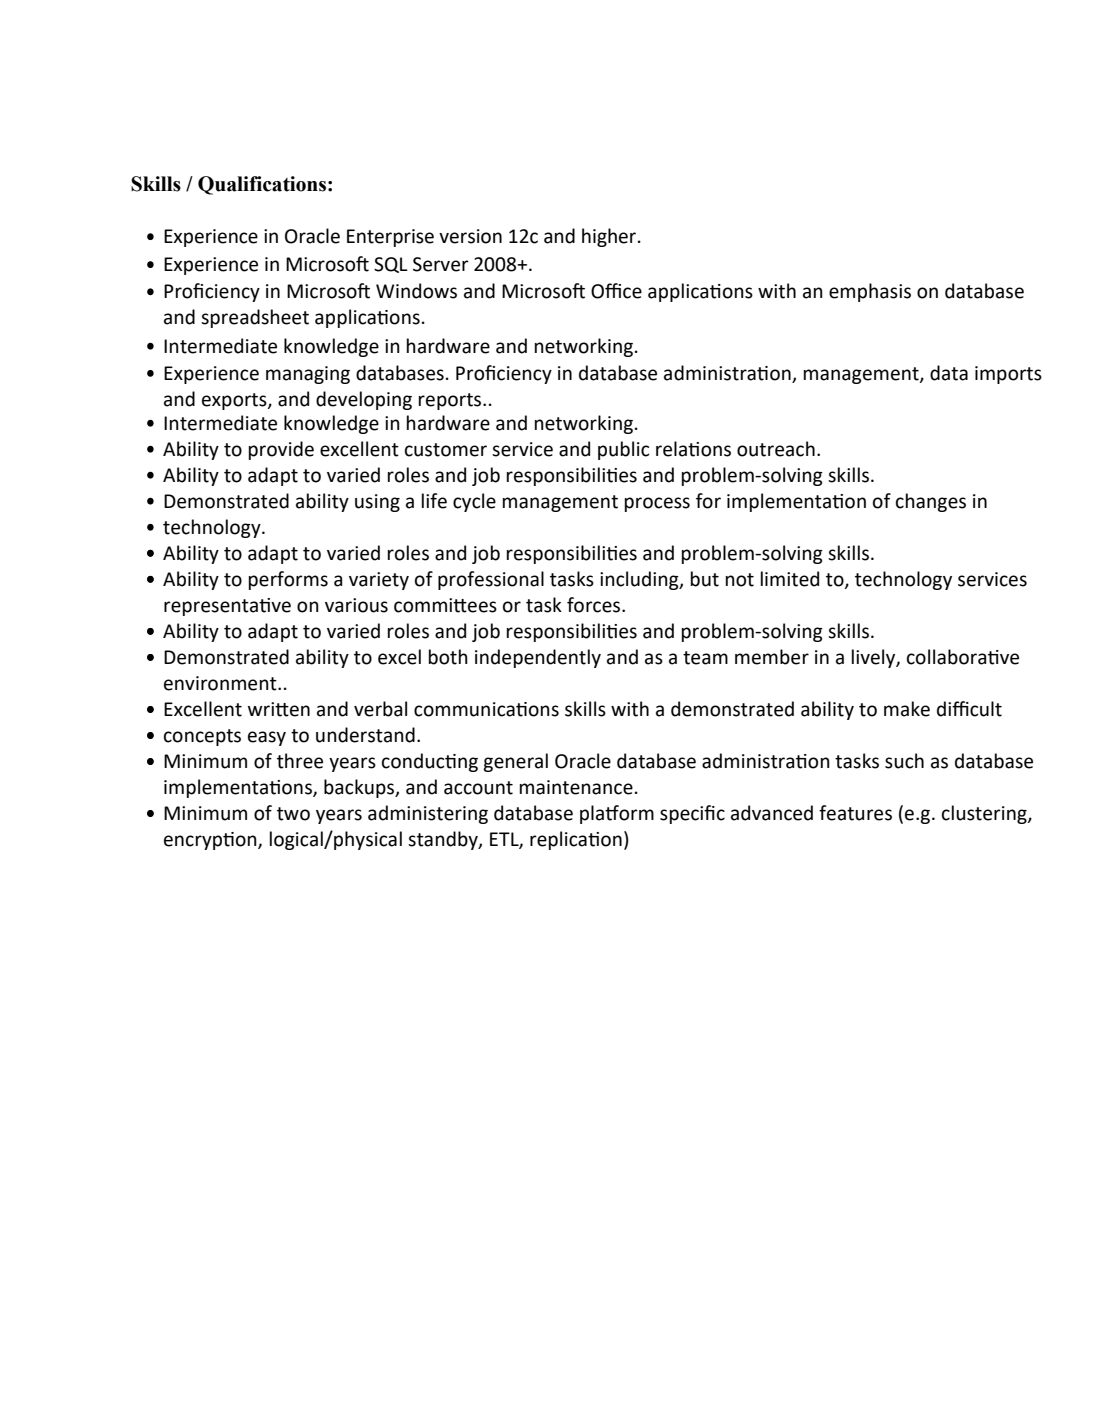 This screenshot has height=1419, width=1097. What do you see at coordinates (610, 237) in the screenshot?
I see `higher` at bounding box center [610, 237].
